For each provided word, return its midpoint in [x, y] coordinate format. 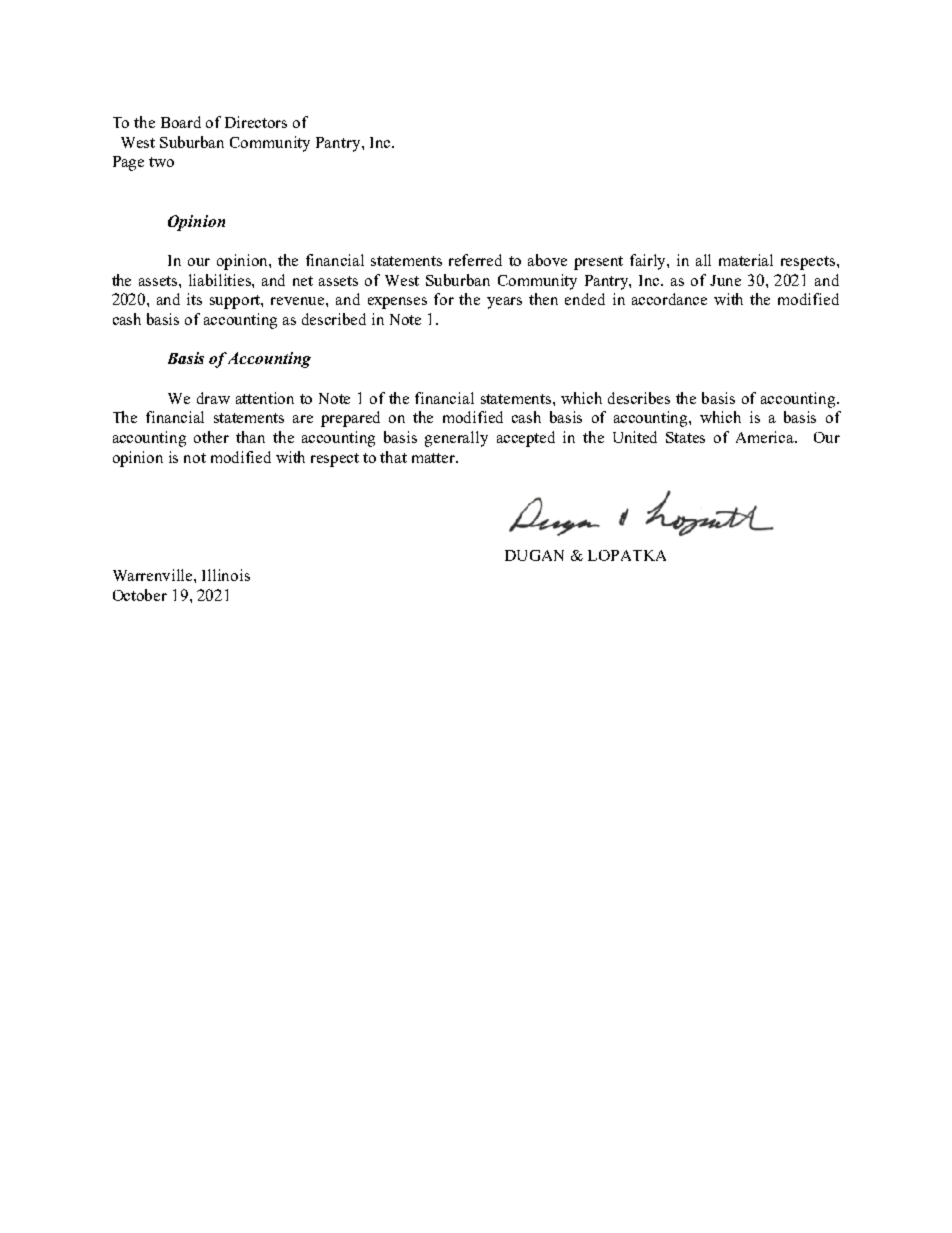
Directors [256, 122]
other [211, 437]
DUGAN [534, 555]
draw [213, 398]
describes [639, 398]
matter [435, 458]
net [303, 281]
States [685, 437]
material [746, 260]
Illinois [226, 575]
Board [181, 122]
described [334, 319]
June [725, 280]
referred [475, 260]
